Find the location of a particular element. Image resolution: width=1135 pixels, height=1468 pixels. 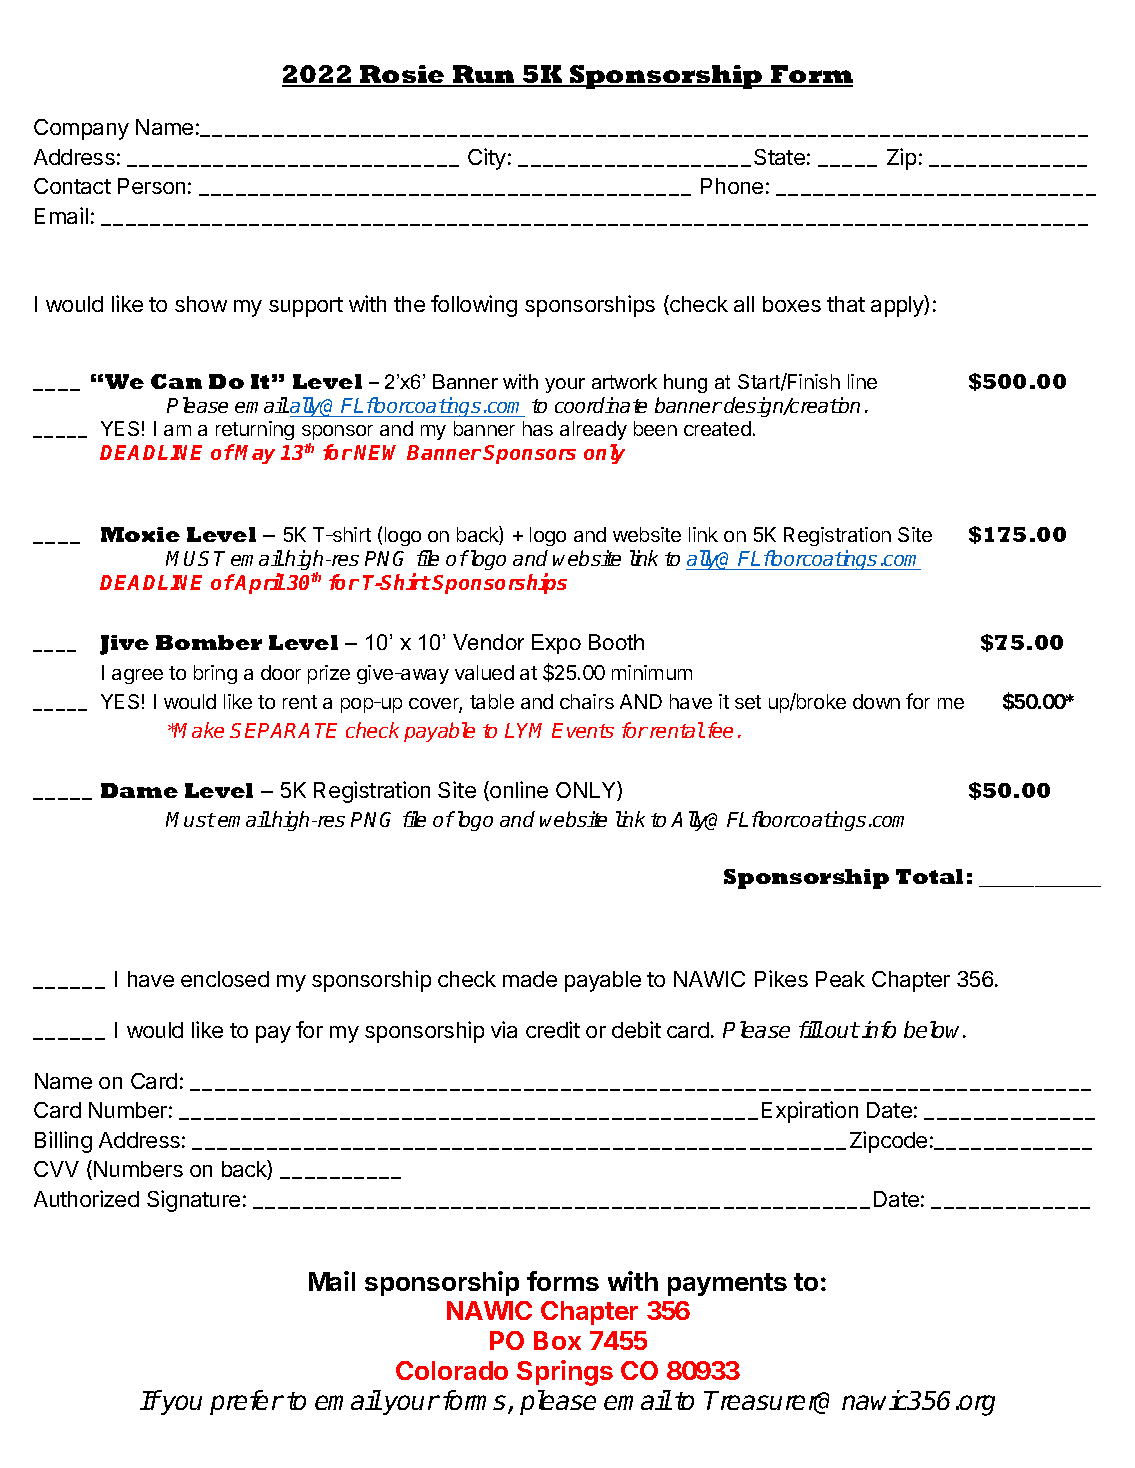

Company is located at coordinates (81, 129).
